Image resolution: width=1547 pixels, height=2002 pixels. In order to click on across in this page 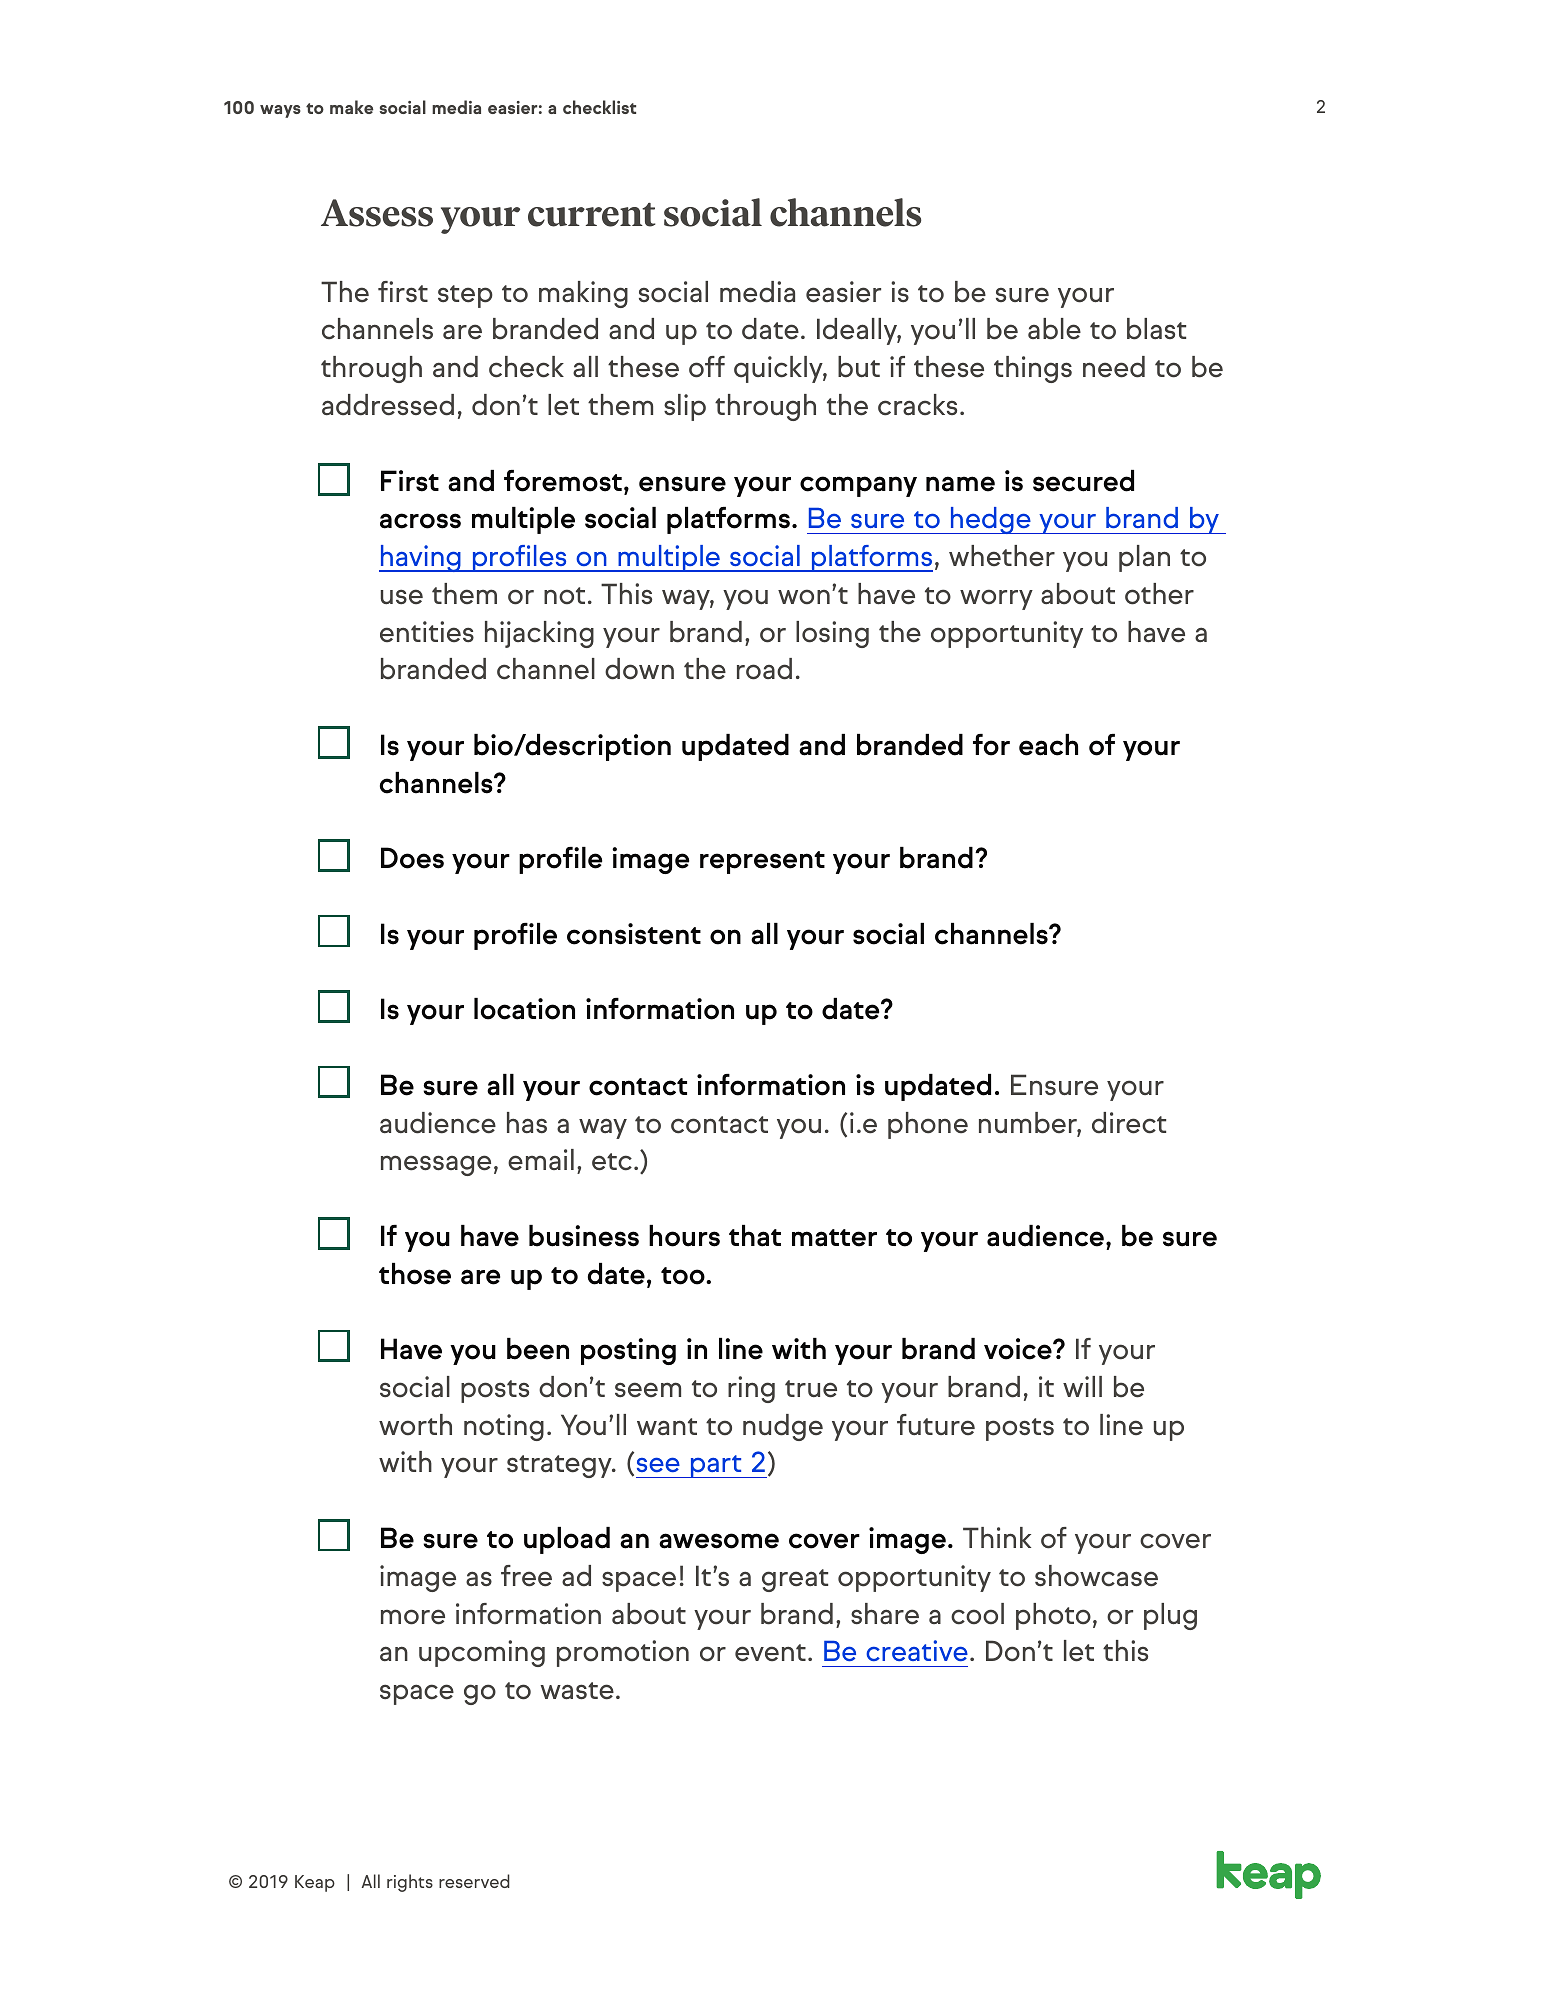, I will do `click(420, 521)`.
